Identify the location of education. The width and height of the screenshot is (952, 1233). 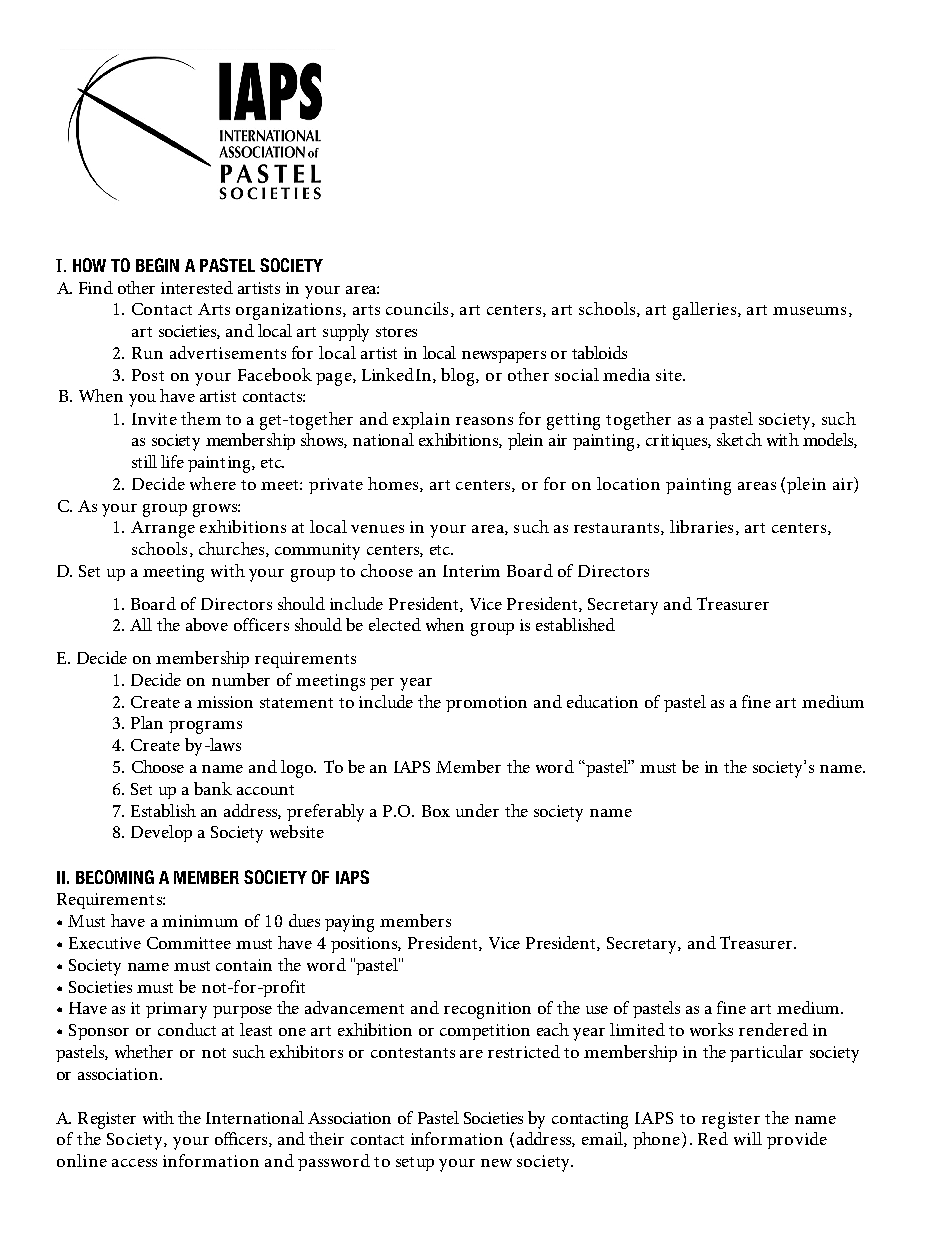
(602, 701).
